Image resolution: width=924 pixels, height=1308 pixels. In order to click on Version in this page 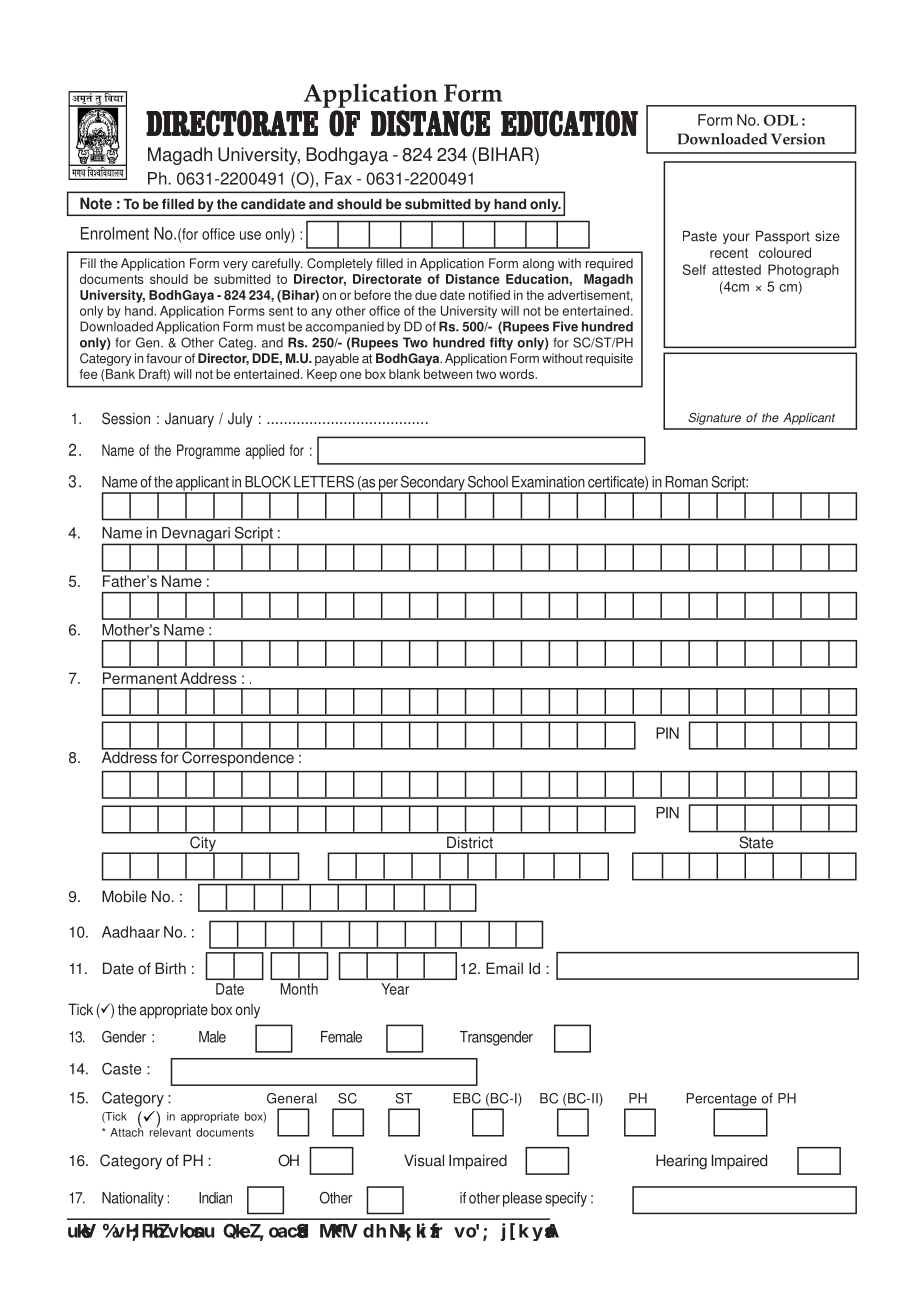, I will do `click(798, 139)`.
